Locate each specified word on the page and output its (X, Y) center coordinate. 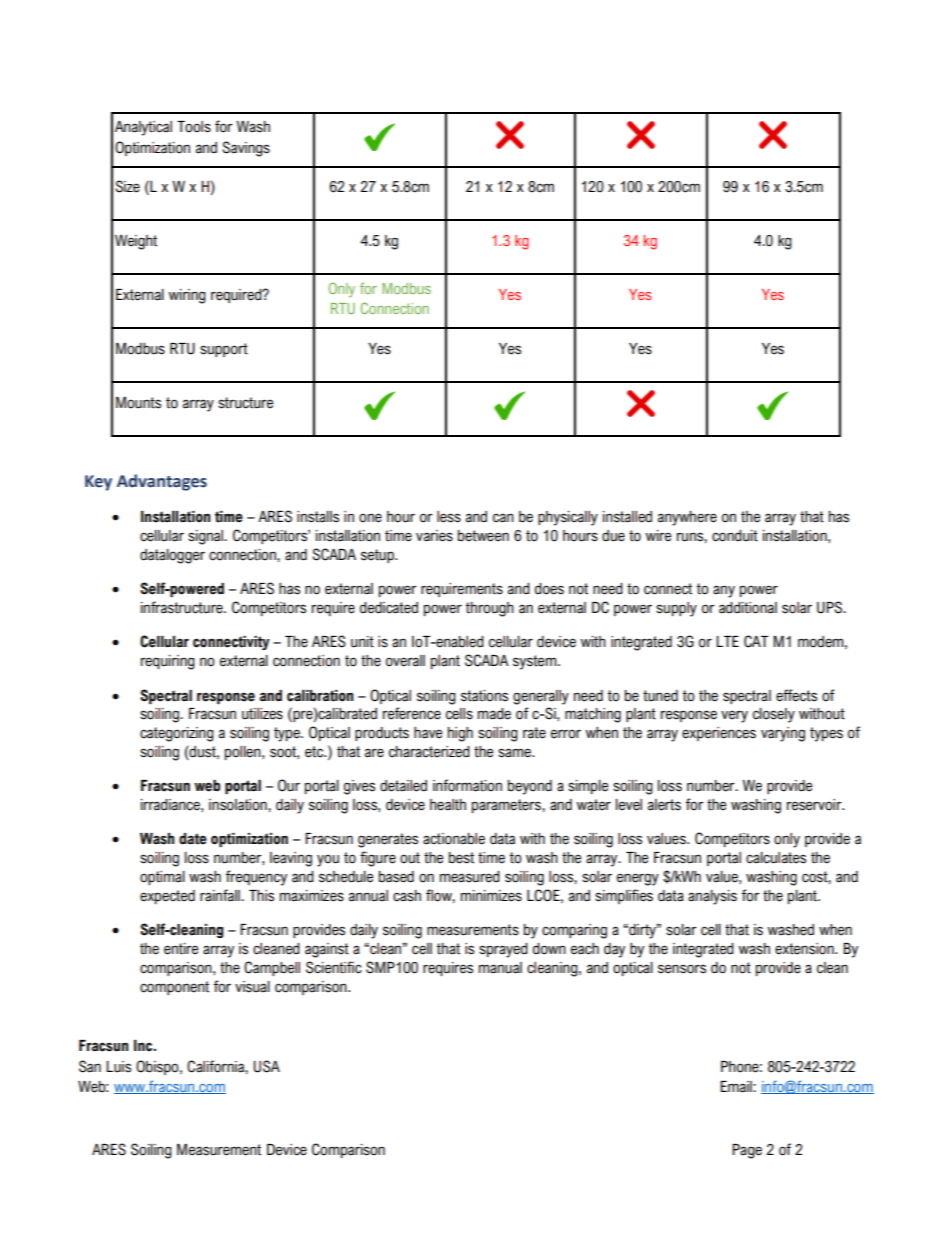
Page (747, 1151)
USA (266, 1066)
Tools (194, 127)
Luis (118, 1067)
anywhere (687, 518)
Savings (246, 149)
